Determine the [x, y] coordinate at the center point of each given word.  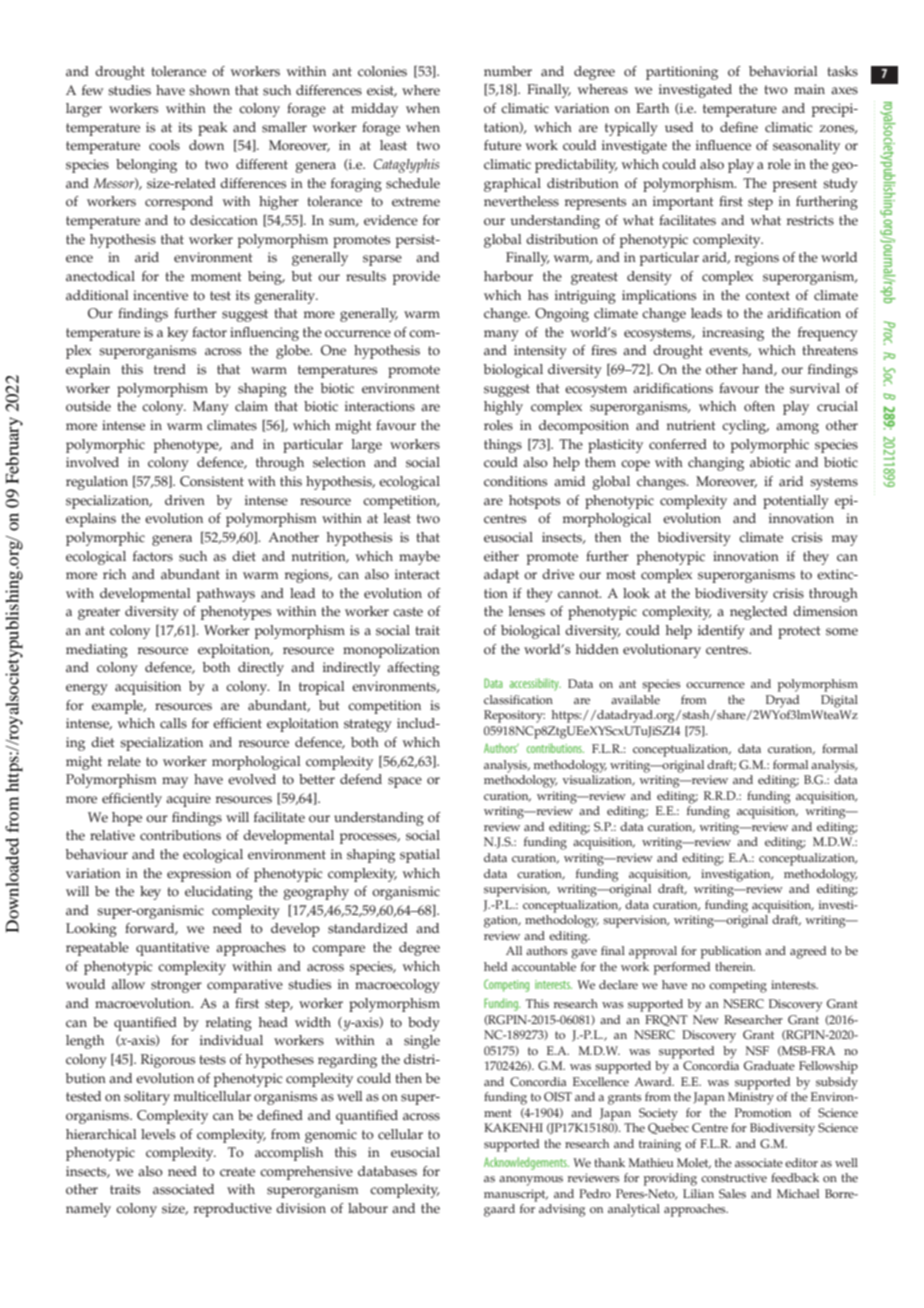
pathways [226, 595]
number [508, 71]
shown [209, 90]
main [809, 89]
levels [158, 1134]
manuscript [516, 1195]
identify [721, 632]
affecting [413, 669]
